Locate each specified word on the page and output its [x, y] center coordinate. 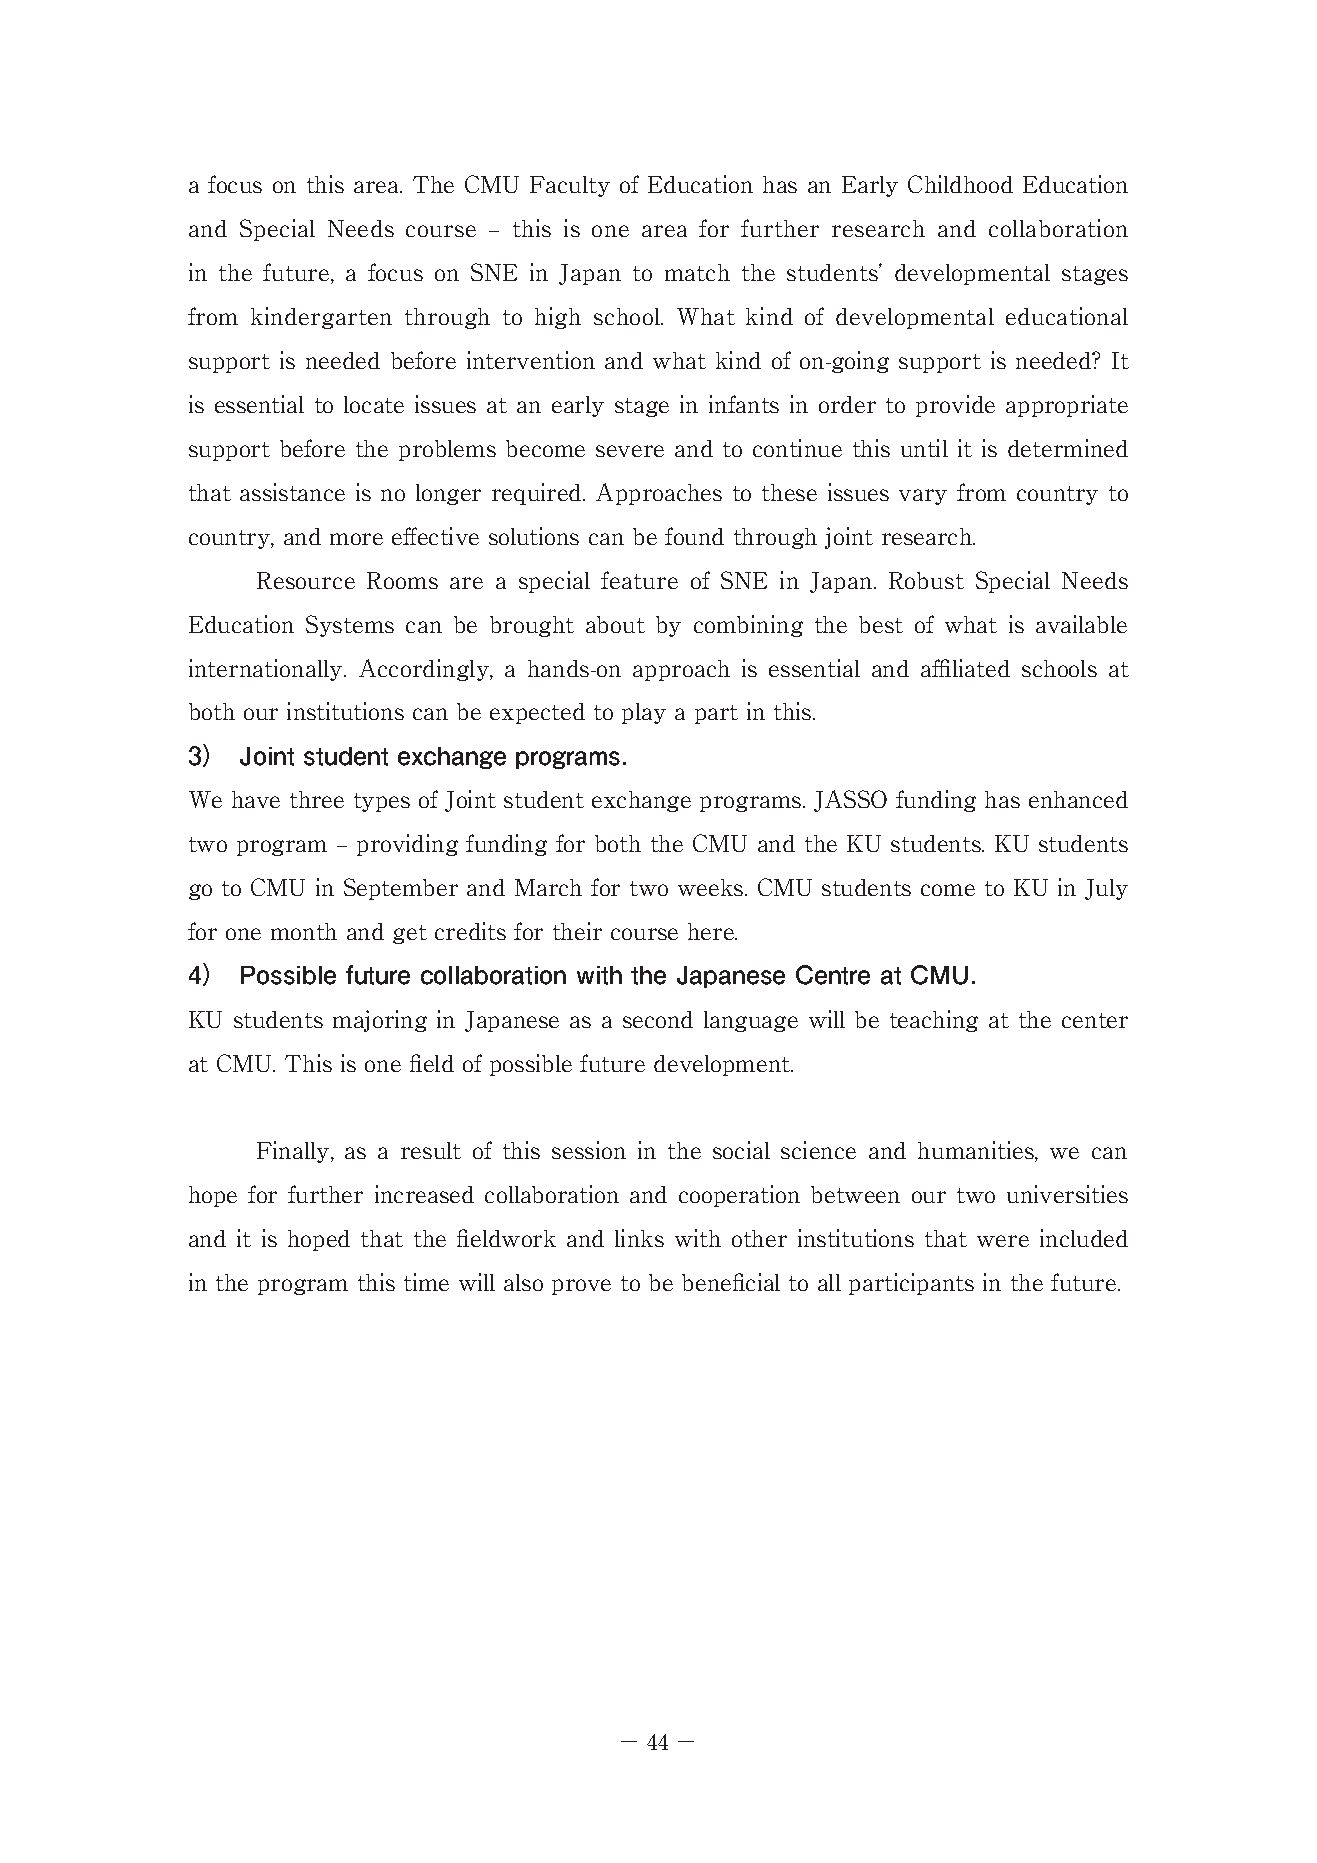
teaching [934, 1021]
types [382, 802]
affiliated [965, 668]
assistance [292, 492]
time [426, 1282]
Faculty [570, 186]
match [697, 272]
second [658, 1019]
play [644, 713]
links [639, 1238]
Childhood [960, 184]
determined [1068, 448]
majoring [380, 1021]
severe [630, 451]
